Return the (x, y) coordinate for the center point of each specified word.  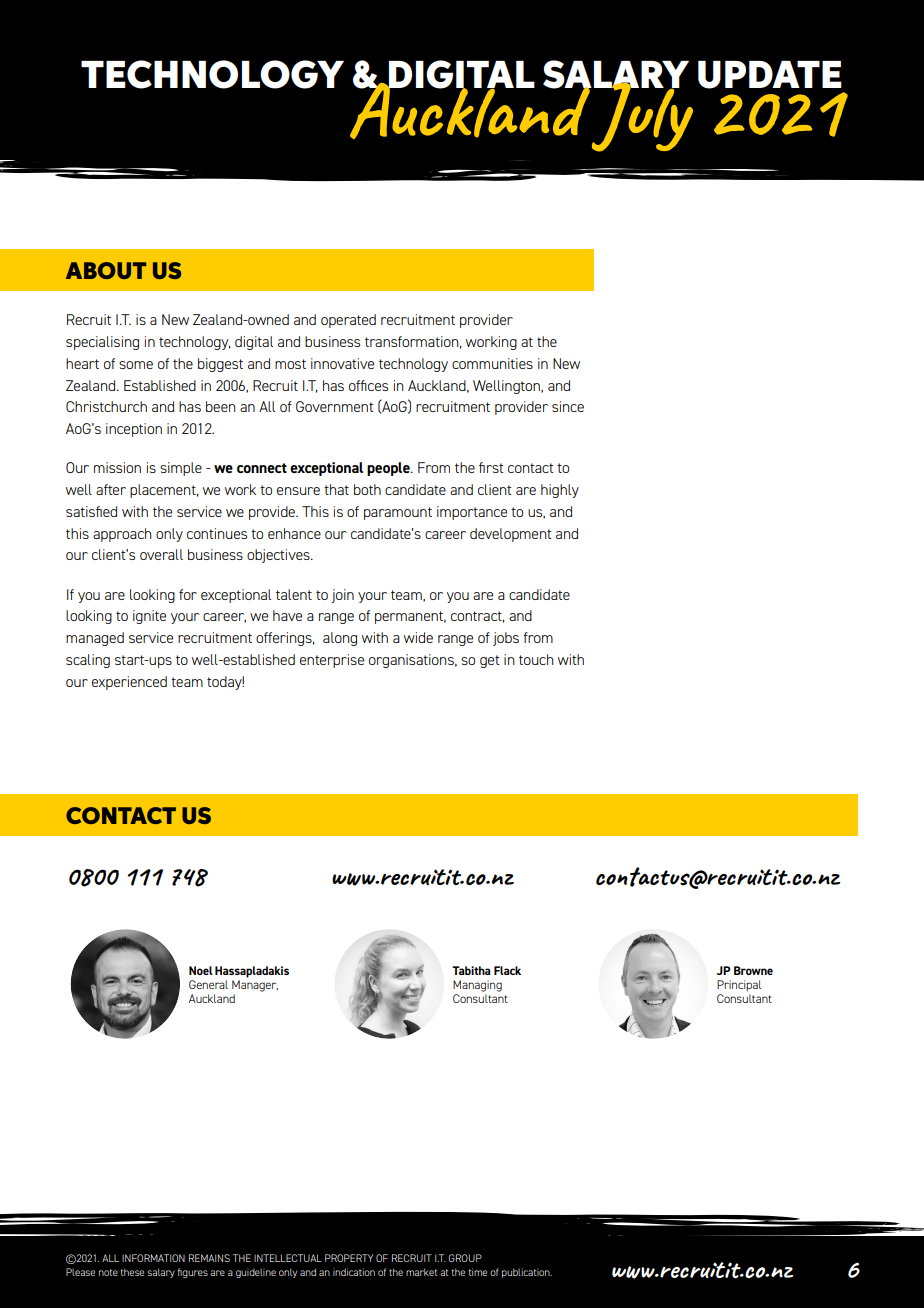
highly (560, 491)
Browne (753, 970)
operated (348, 321)
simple (181, 469)
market (421, 1272)
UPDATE (770, 75)
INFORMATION (153, 1258)
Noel (201, 970)
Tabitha (471, 970)
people (389, 469)
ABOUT (106, 270)
